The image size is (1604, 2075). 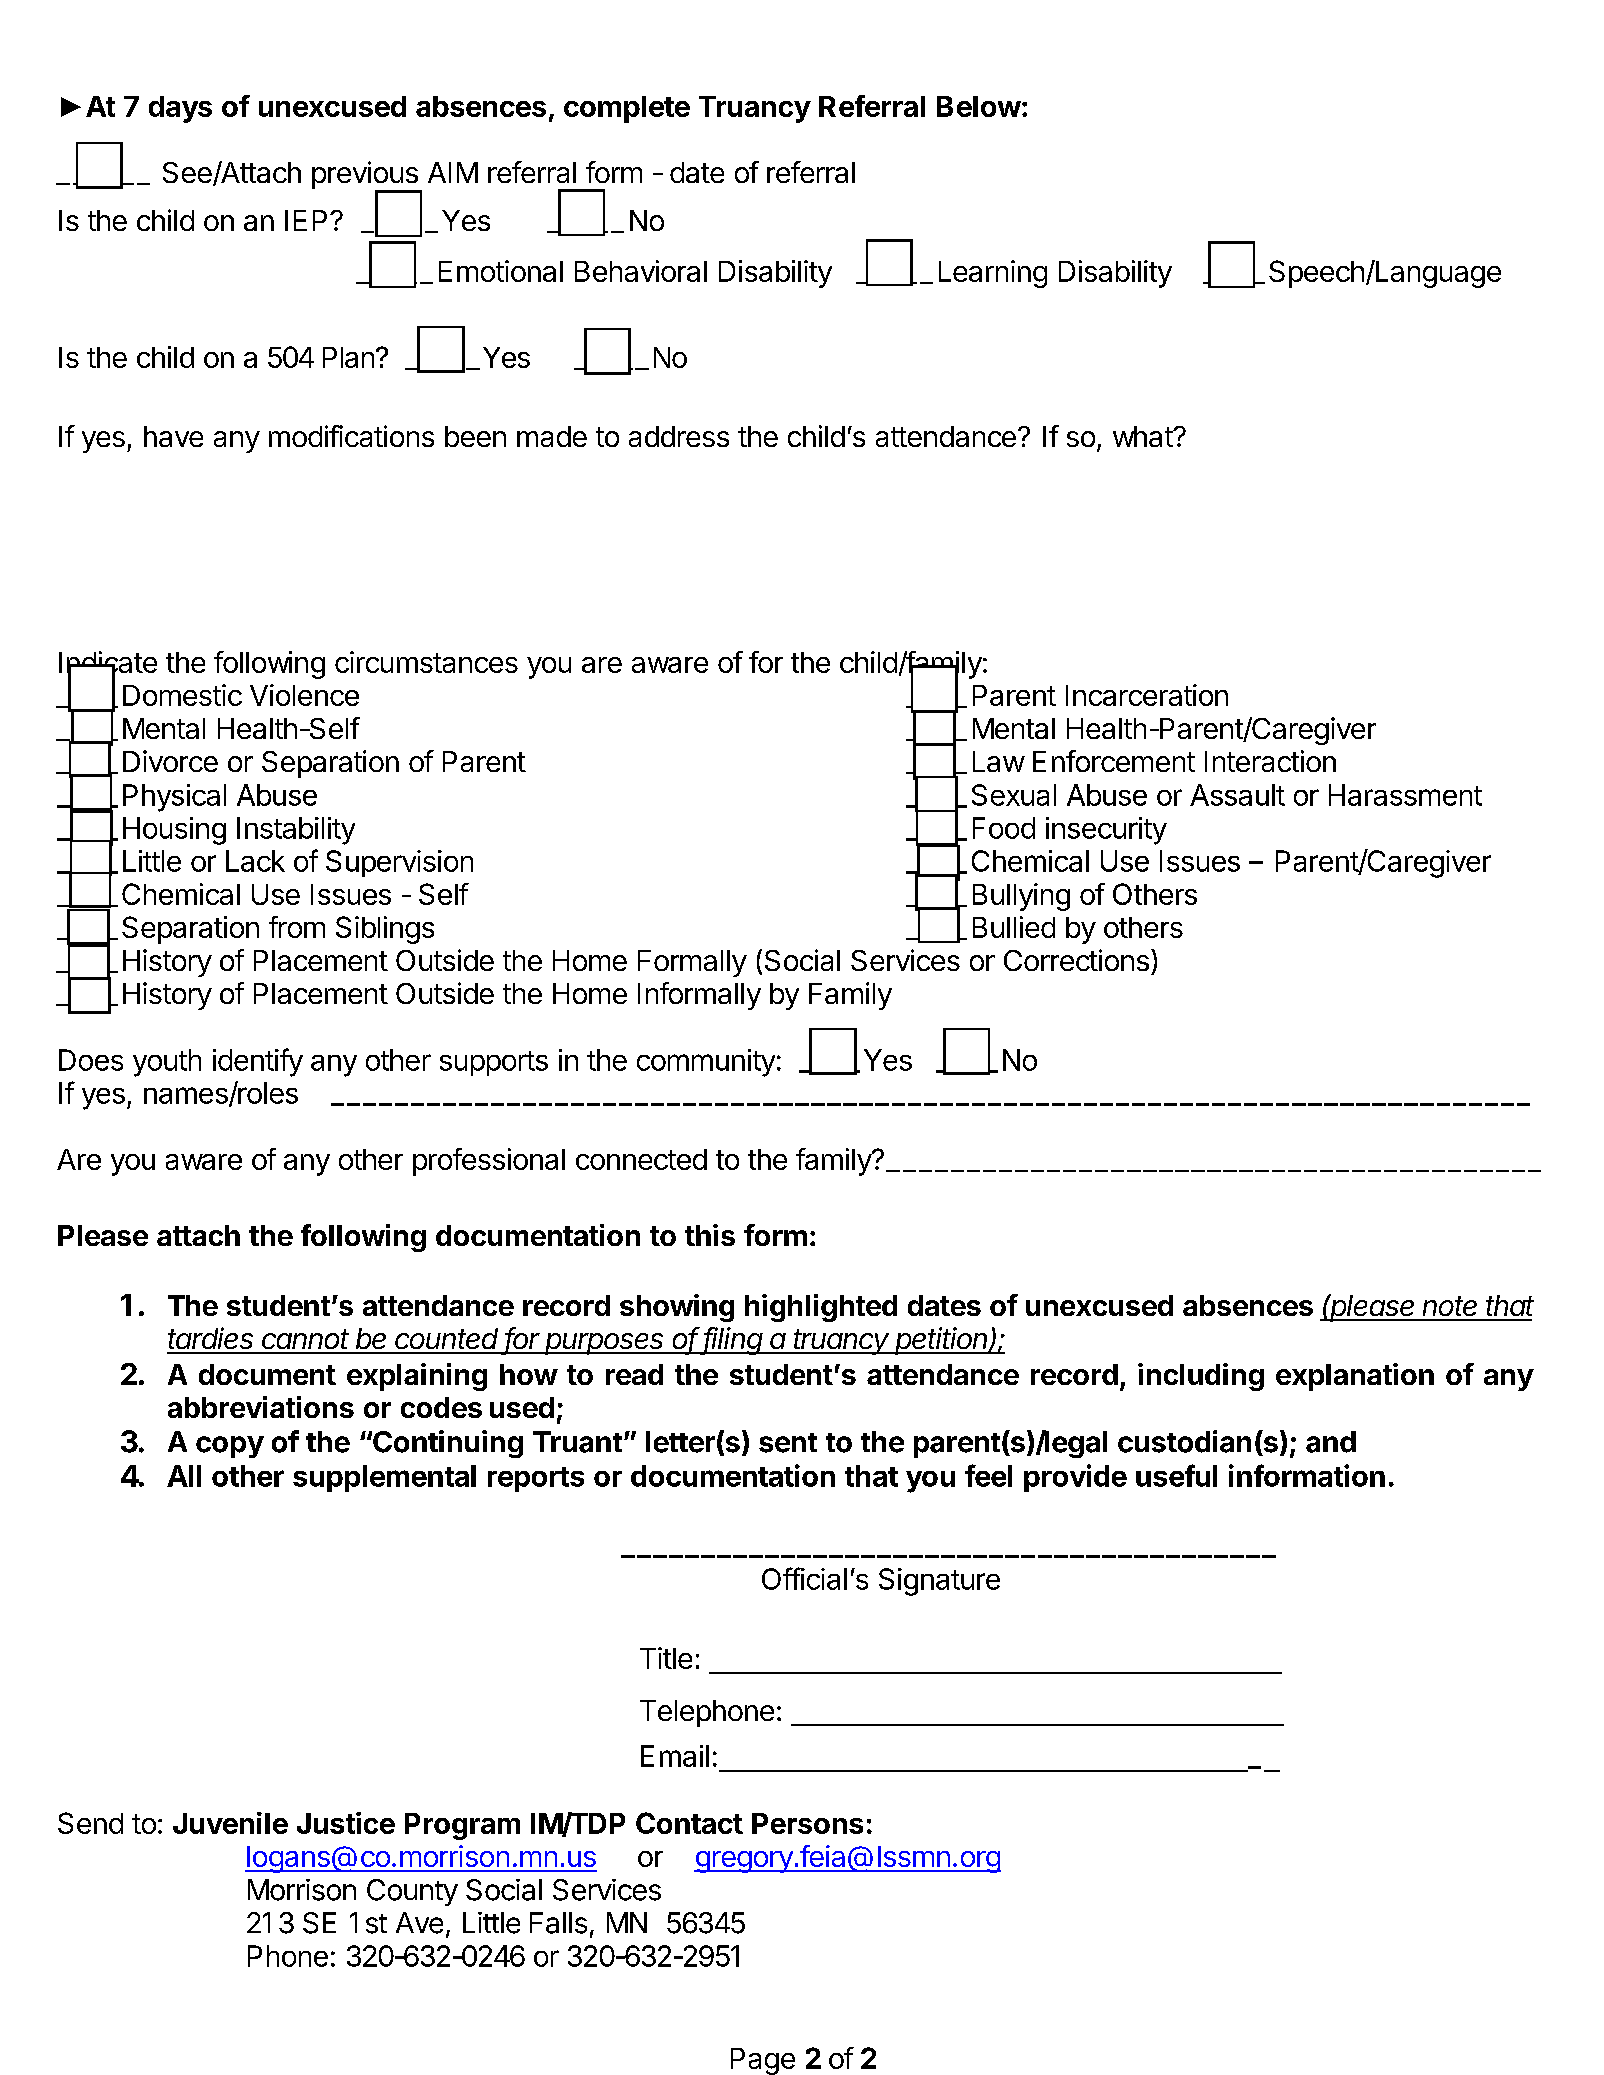 What do you see at coordinates (1076, 960) in the image?
I see `Corrections` at bounding box center [1076, 960].
